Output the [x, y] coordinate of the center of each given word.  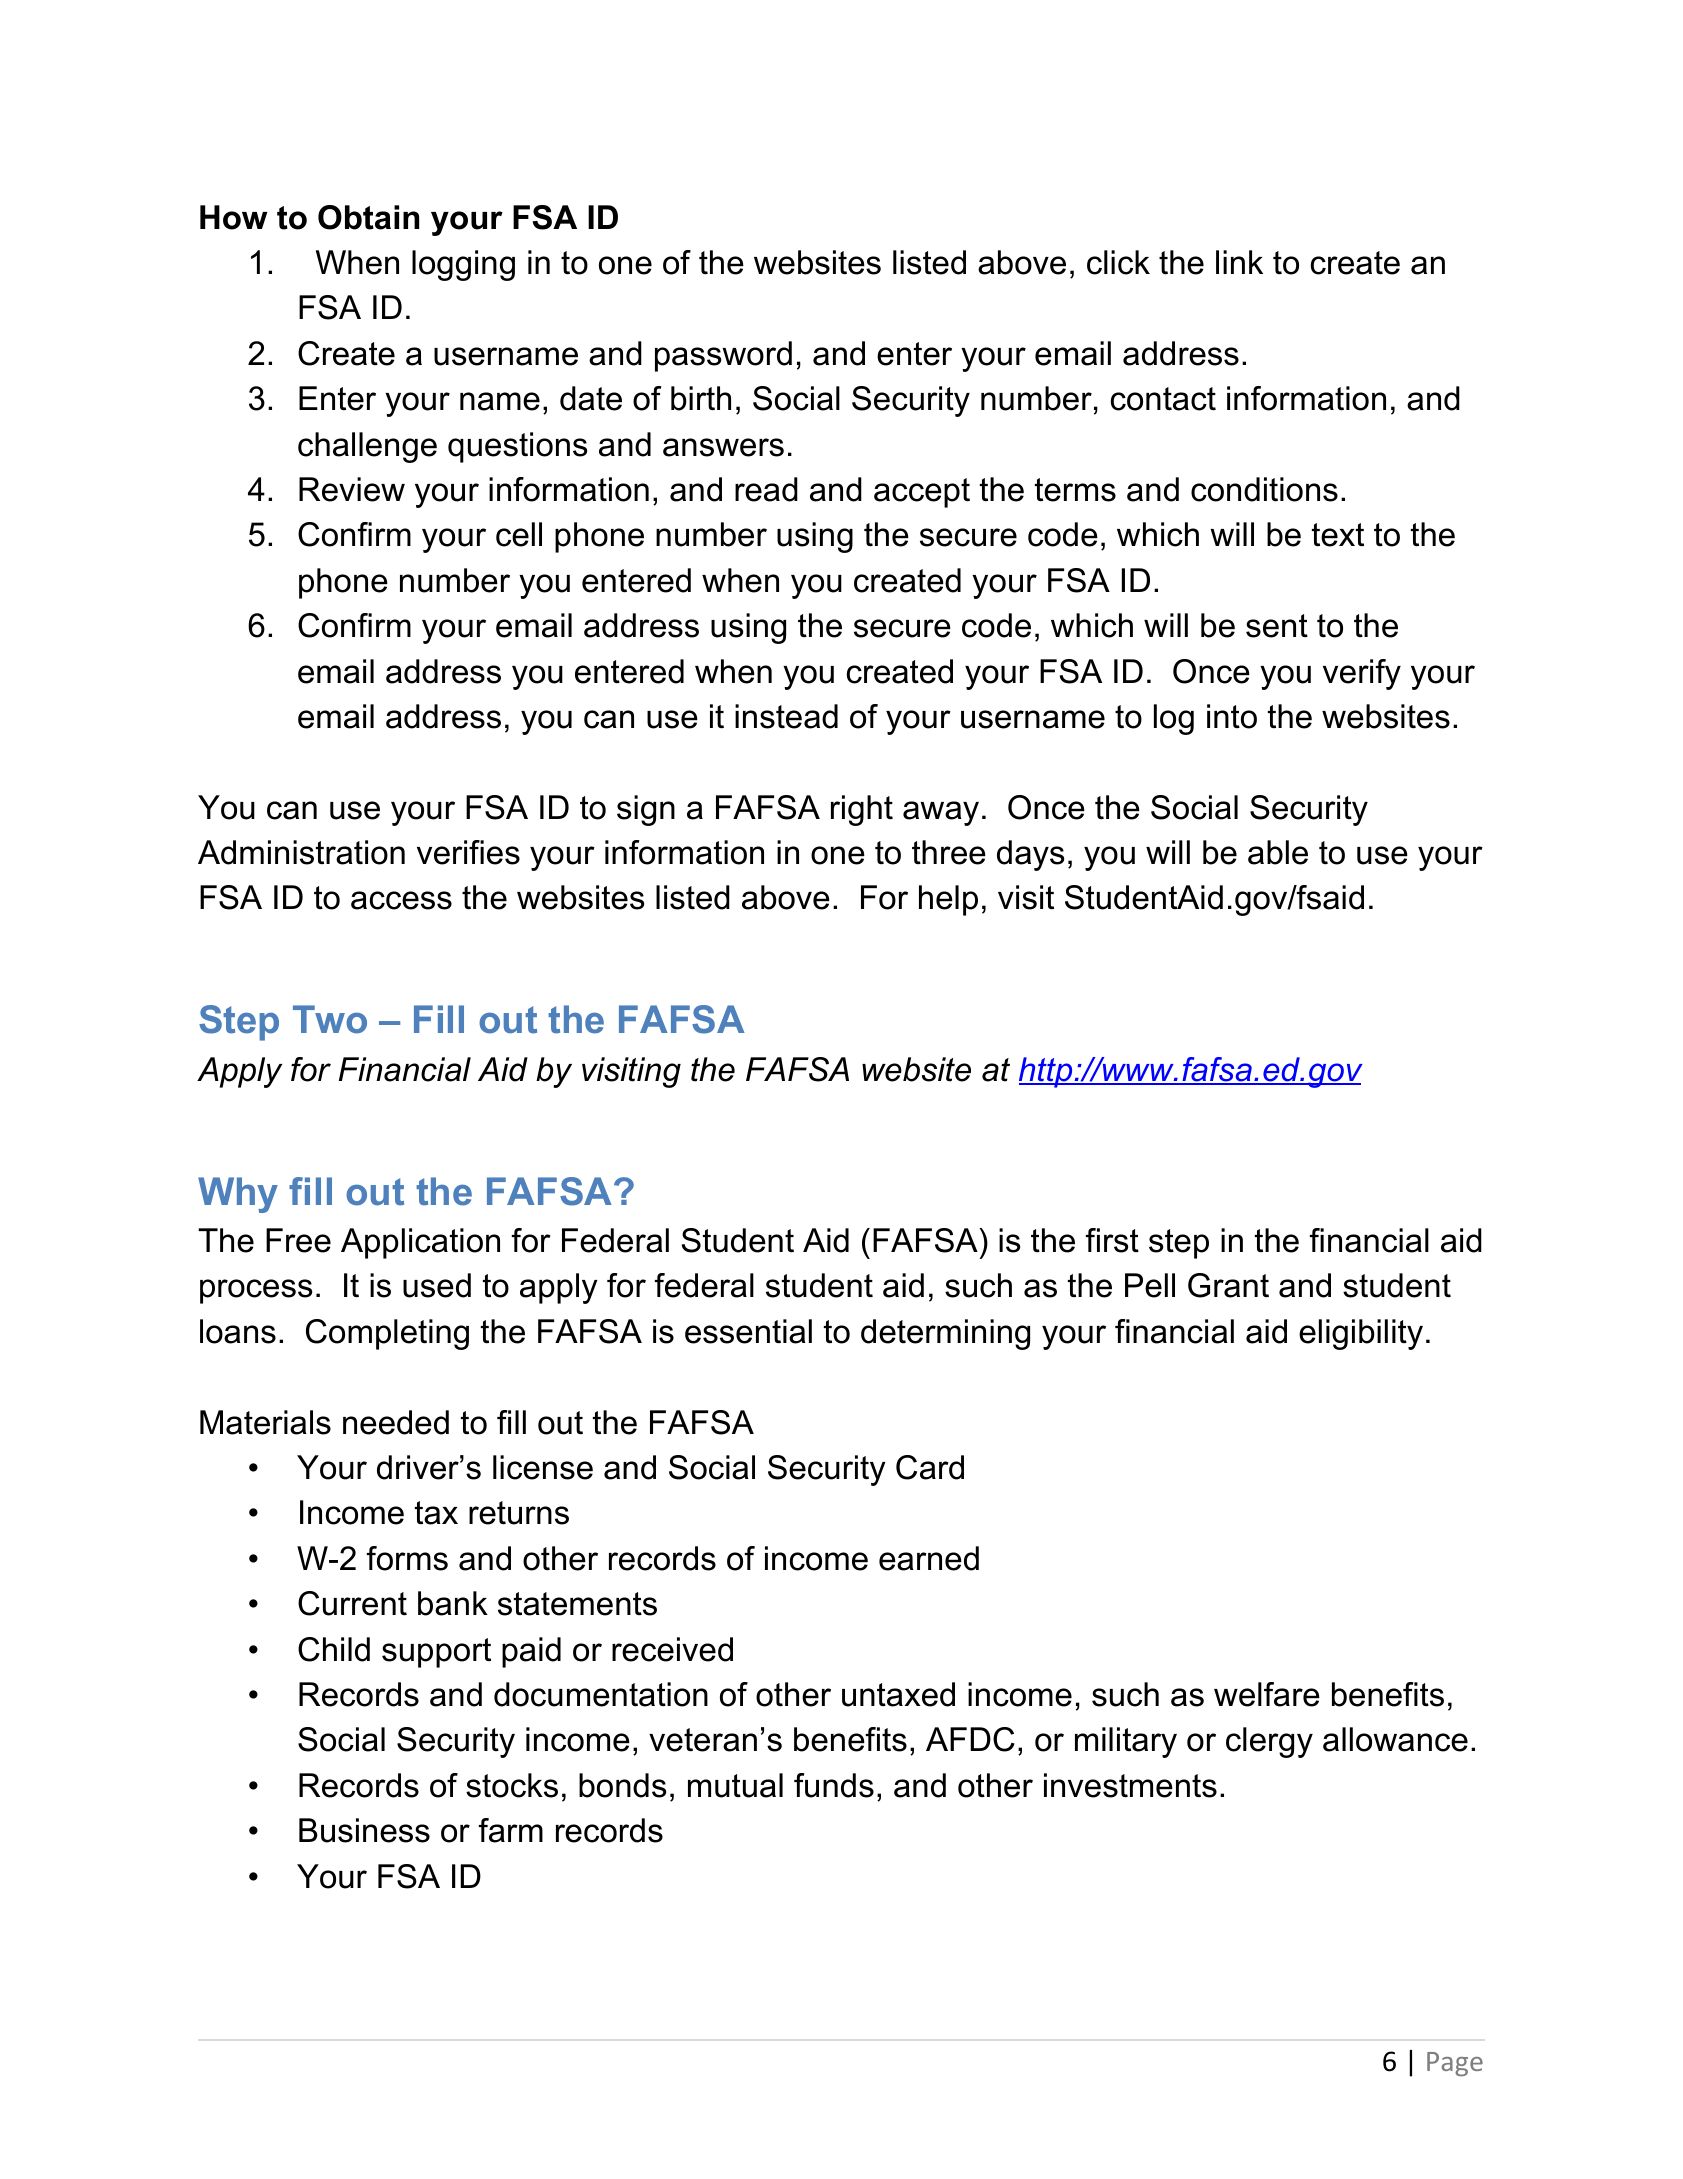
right [862, 810]
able [1278, 852]
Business [364, 1830]
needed [396, 1422]
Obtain [368, 217]
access [401, 900]
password [723, 356]
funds [834, 1785]
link [1239, 262]
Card [930, 1467]
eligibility [1361, 1334]
